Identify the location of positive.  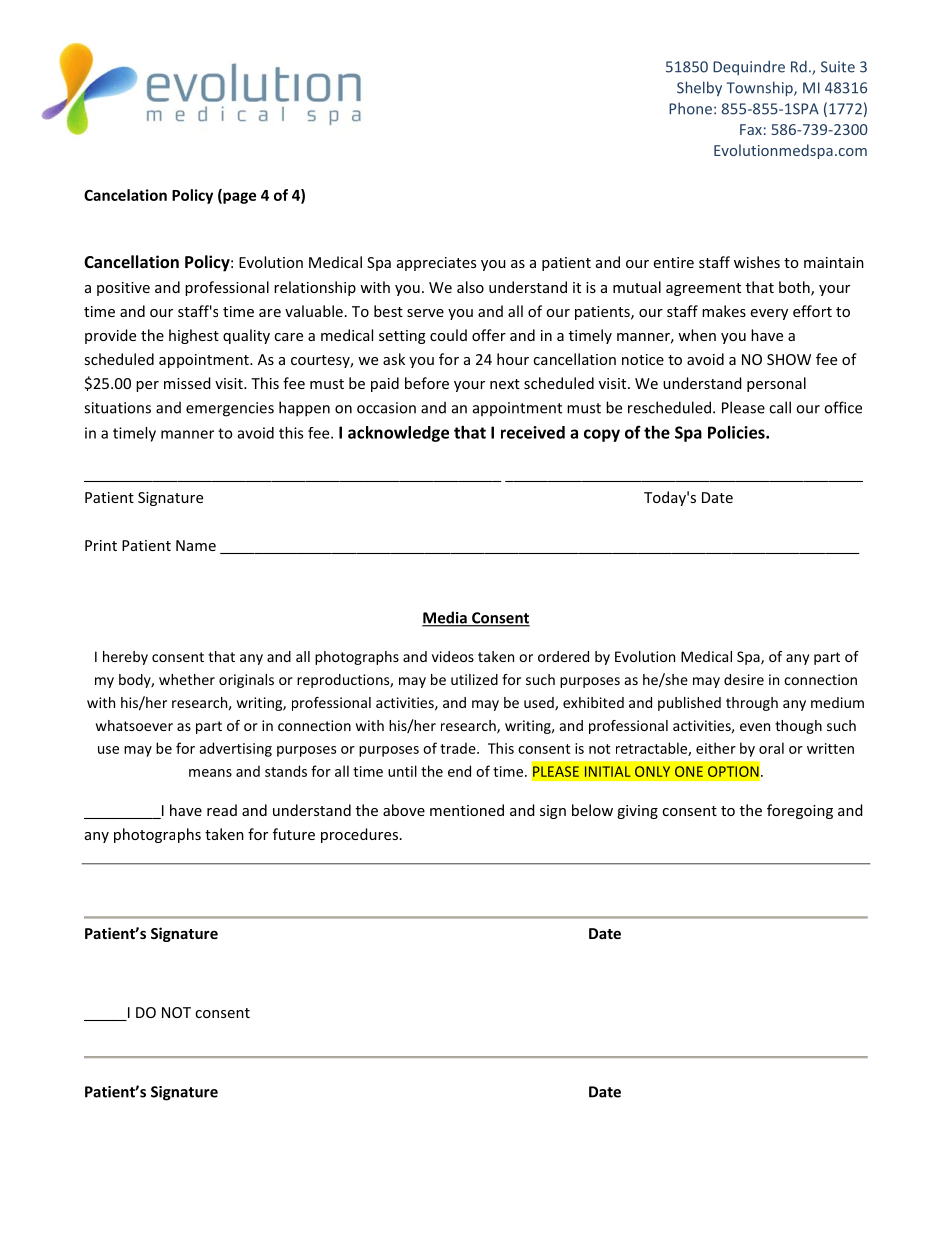
(123, 289).
